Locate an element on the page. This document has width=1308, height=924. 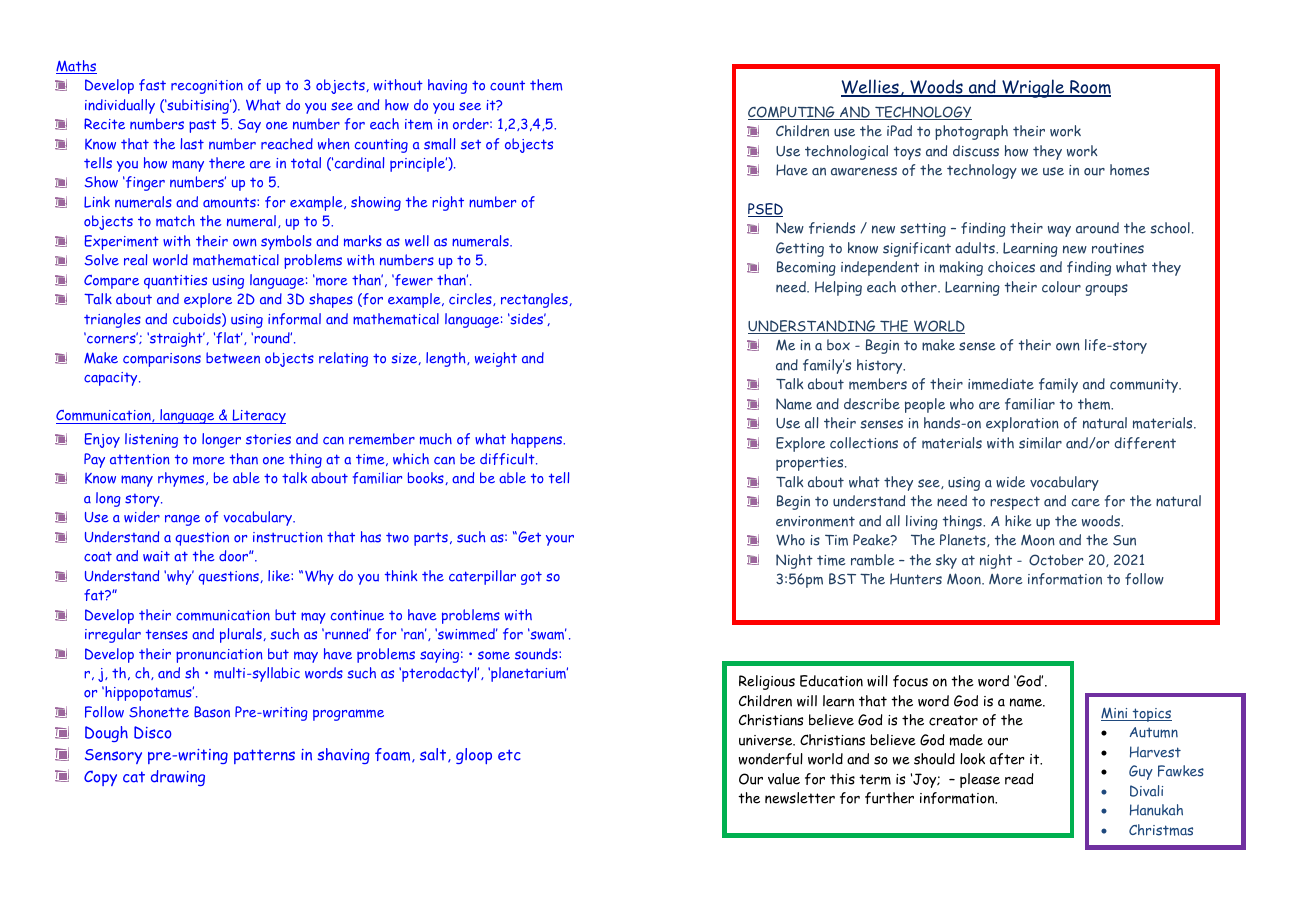
swam is located at coordinates (547, 634).
